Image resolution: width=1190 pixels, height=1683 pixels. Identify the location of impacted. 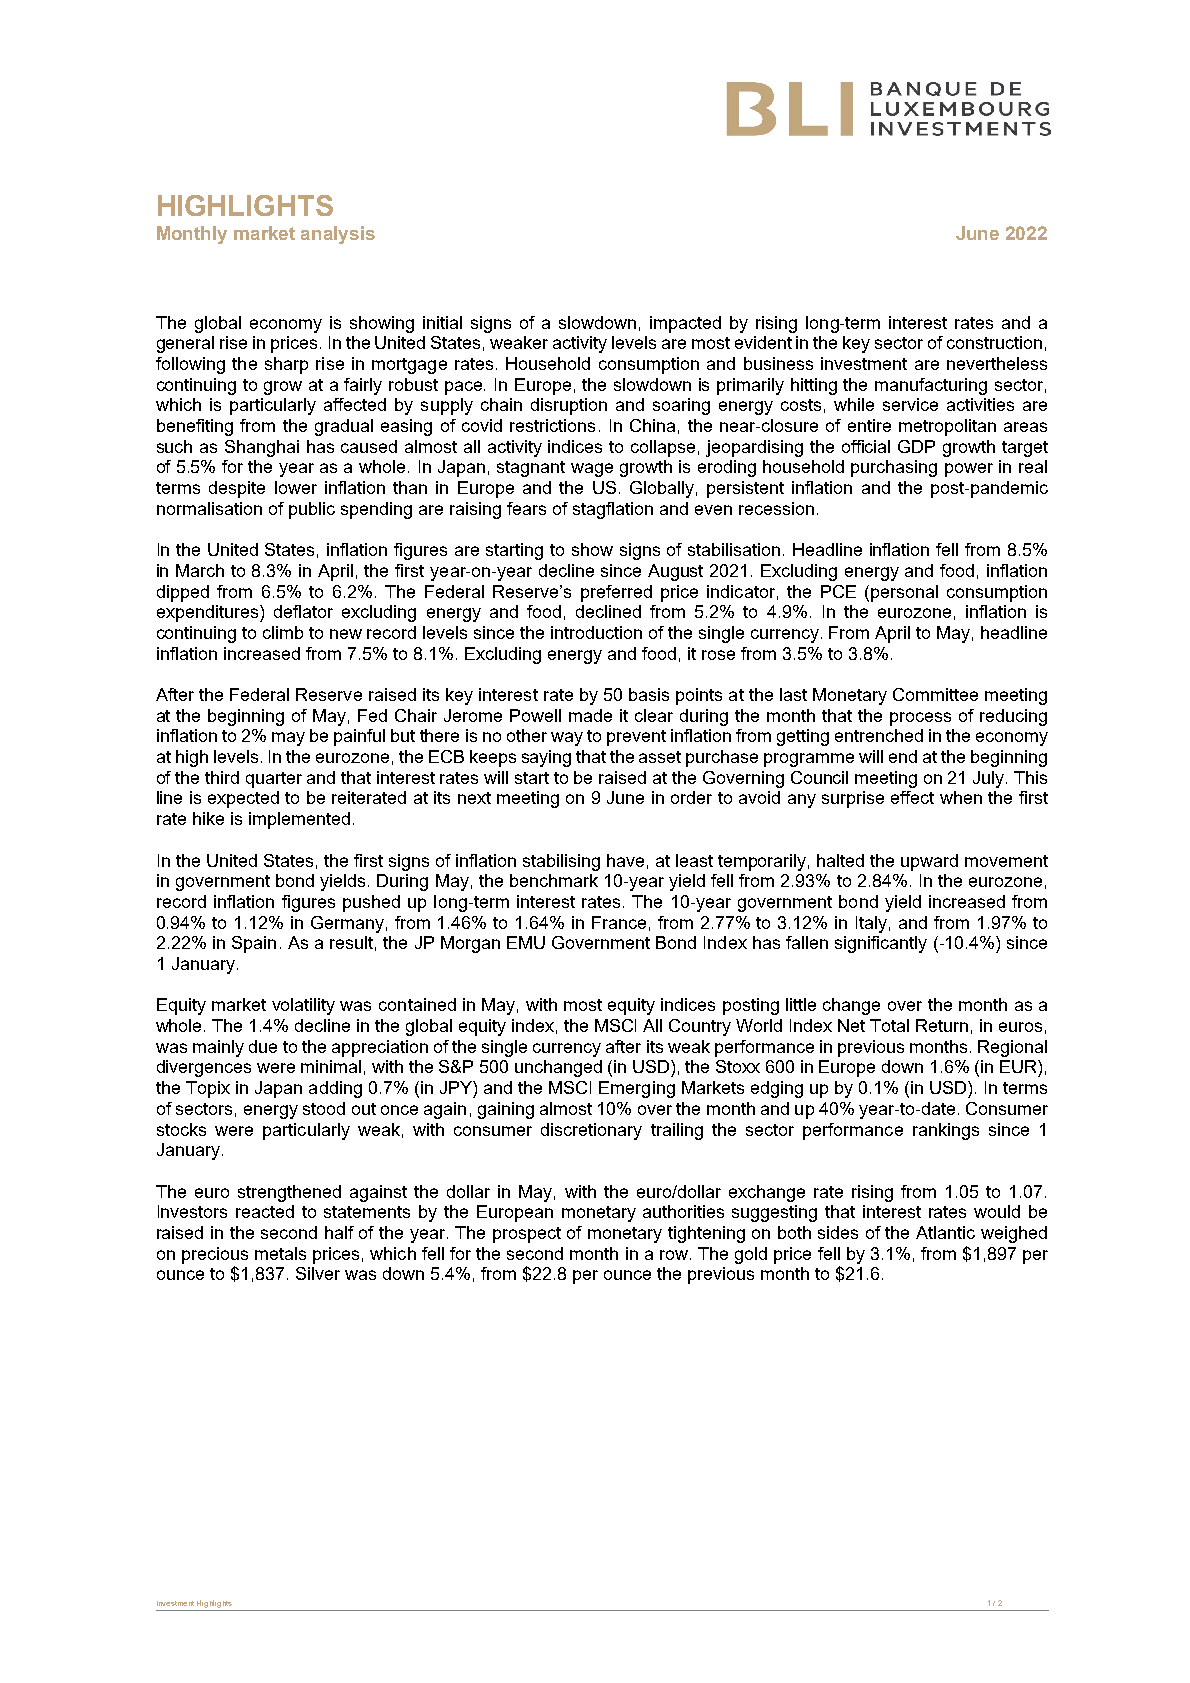
(685, 324).
